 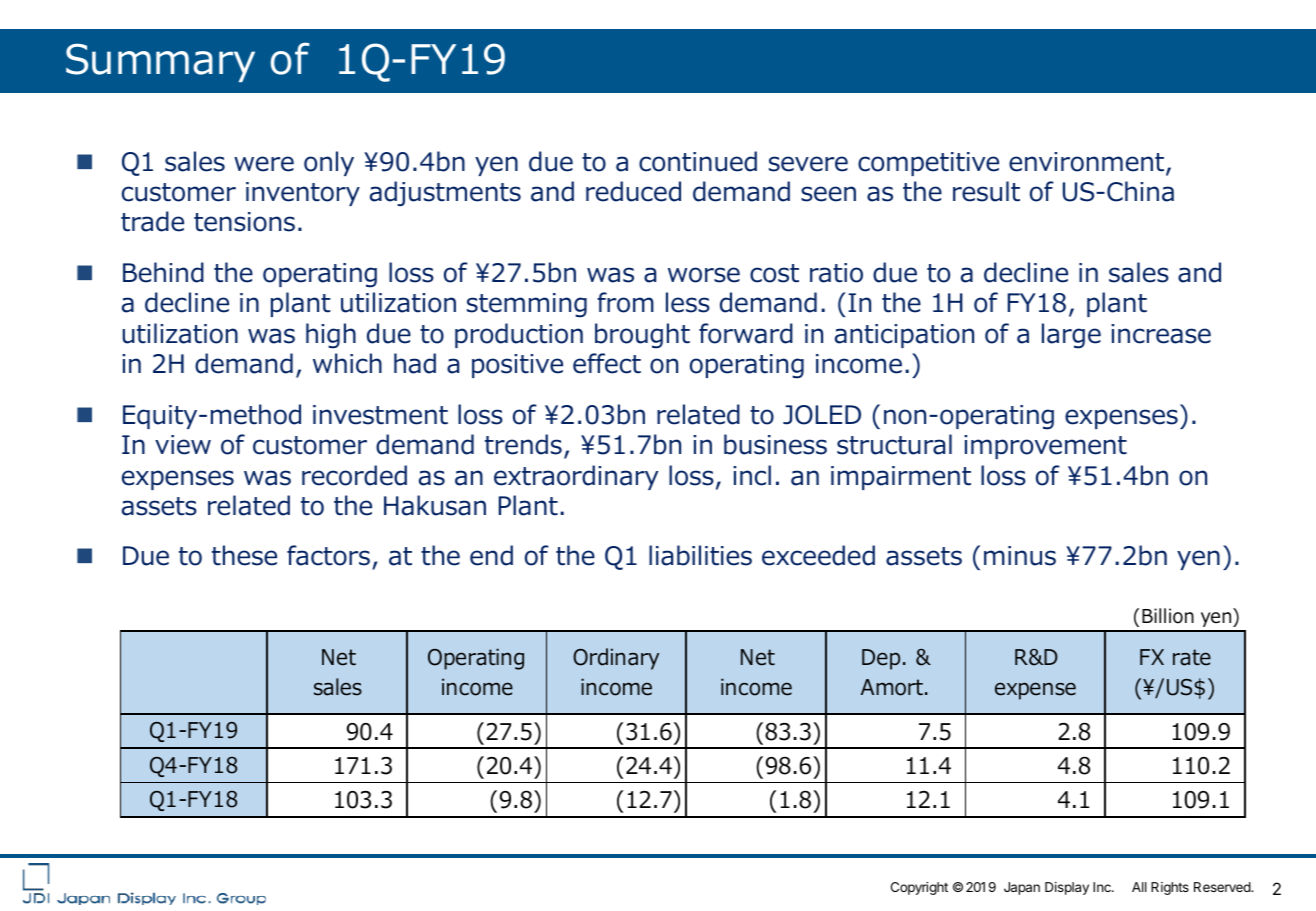 What do you see at coordinates (160, 62) in the screenshot?
I see `Summary` at bounding box center [160, 62].
